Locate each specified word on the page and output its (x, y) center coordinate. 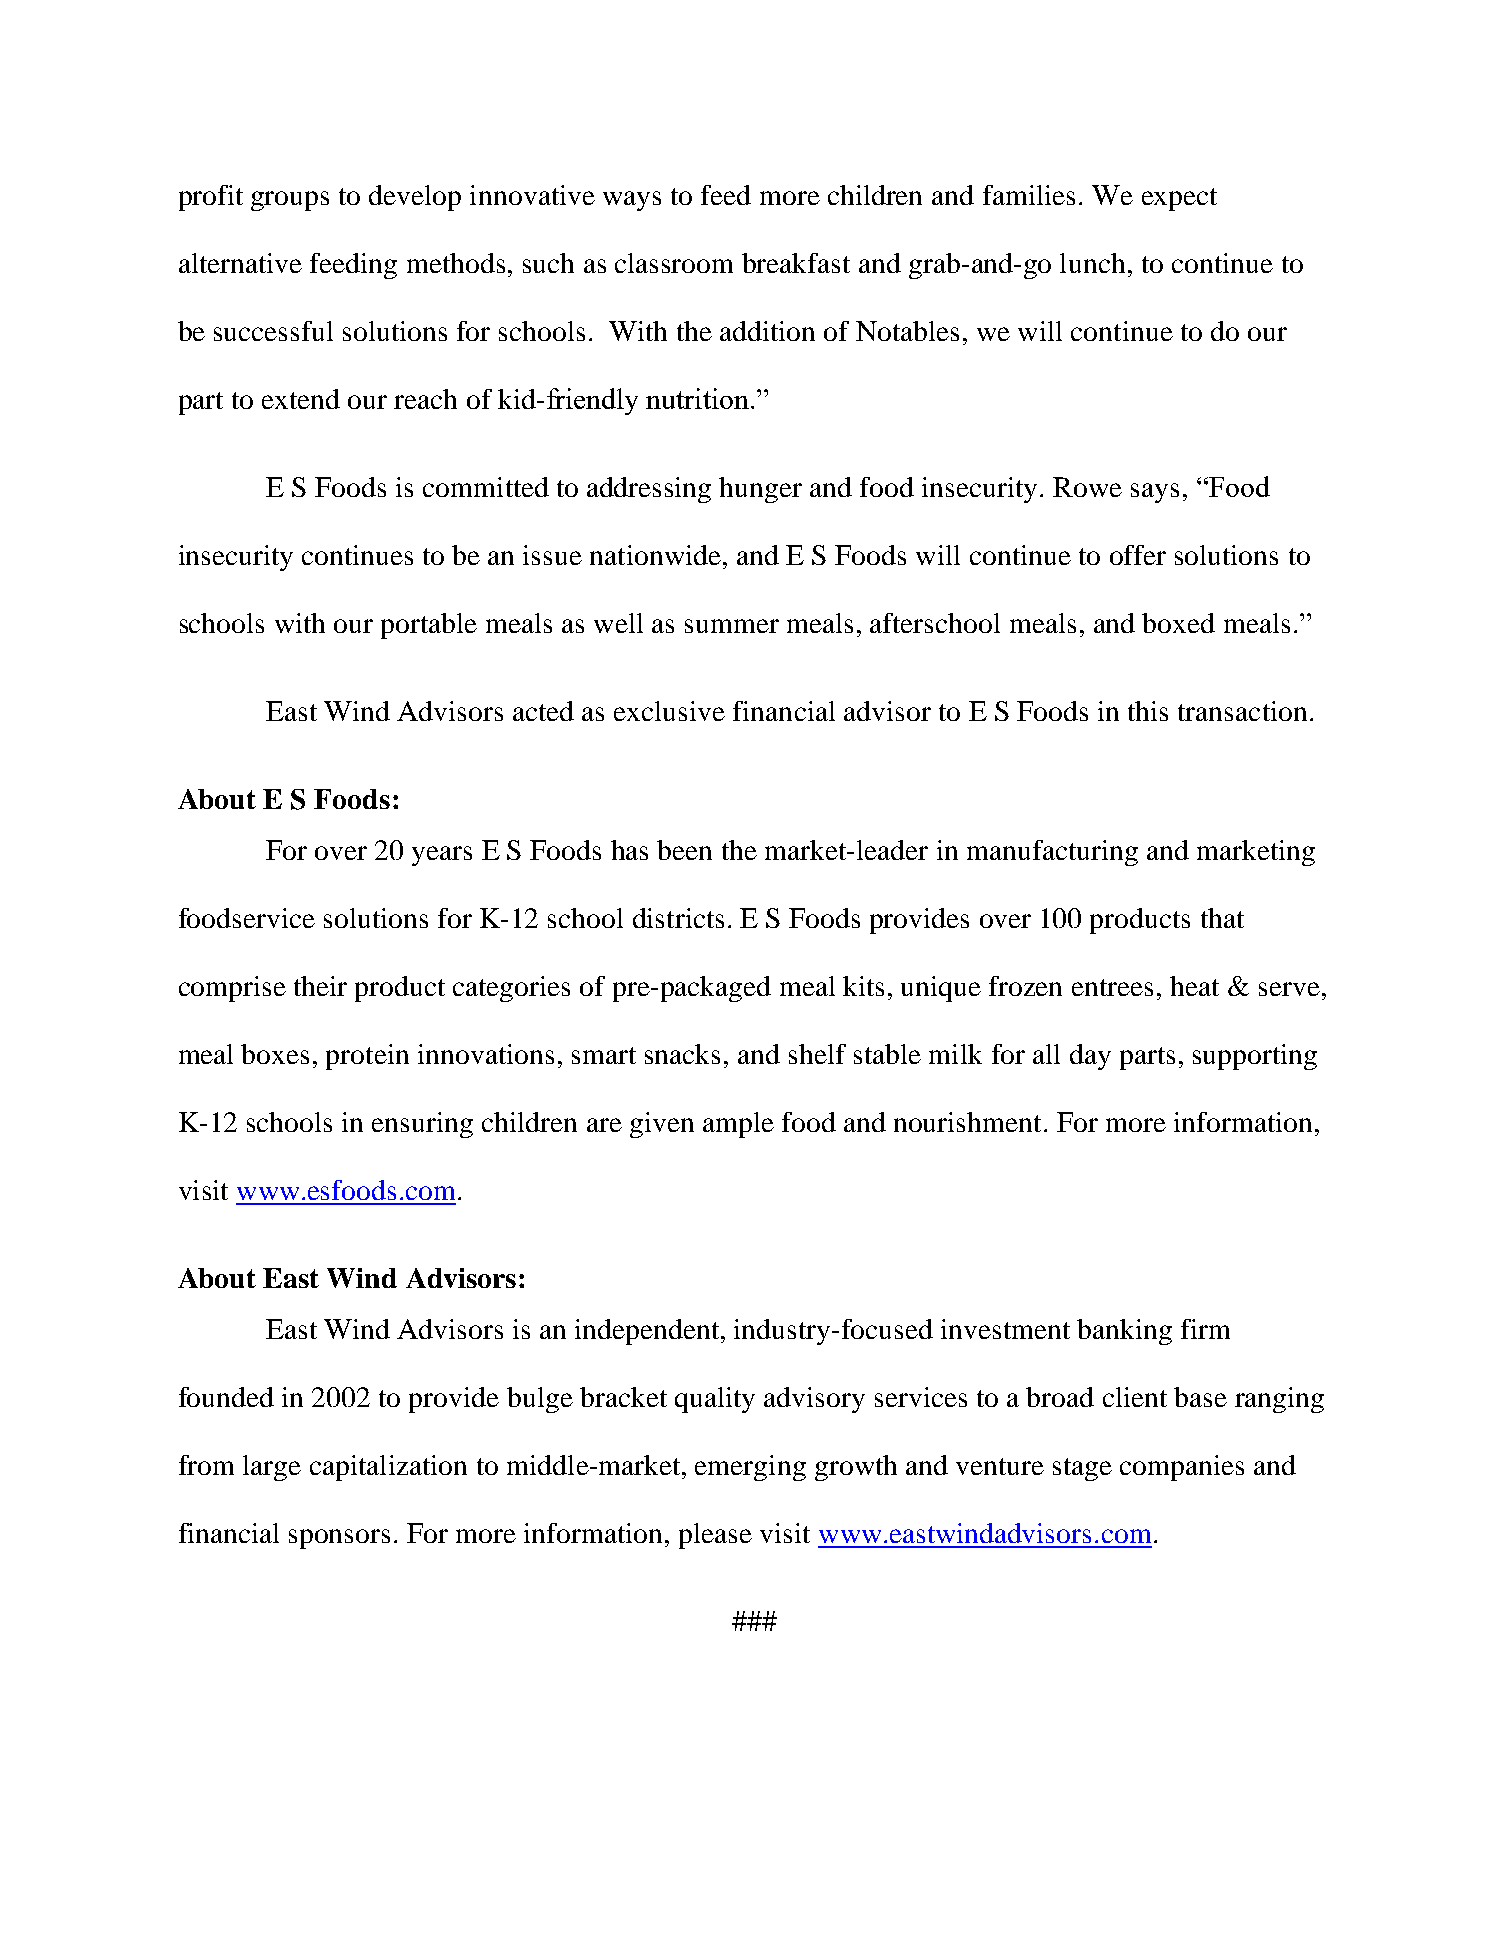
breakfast (796, 263)
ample (738, 1125)
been (684, 850)
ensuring (422, 1125)
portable (429, 626)
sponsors (339, 1539)
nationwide (655, 555)
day (1090, 1057)
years (442, 856)
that (1222, 918)
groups (290, 201)
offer (1138, 555)
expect (1179, 199)
